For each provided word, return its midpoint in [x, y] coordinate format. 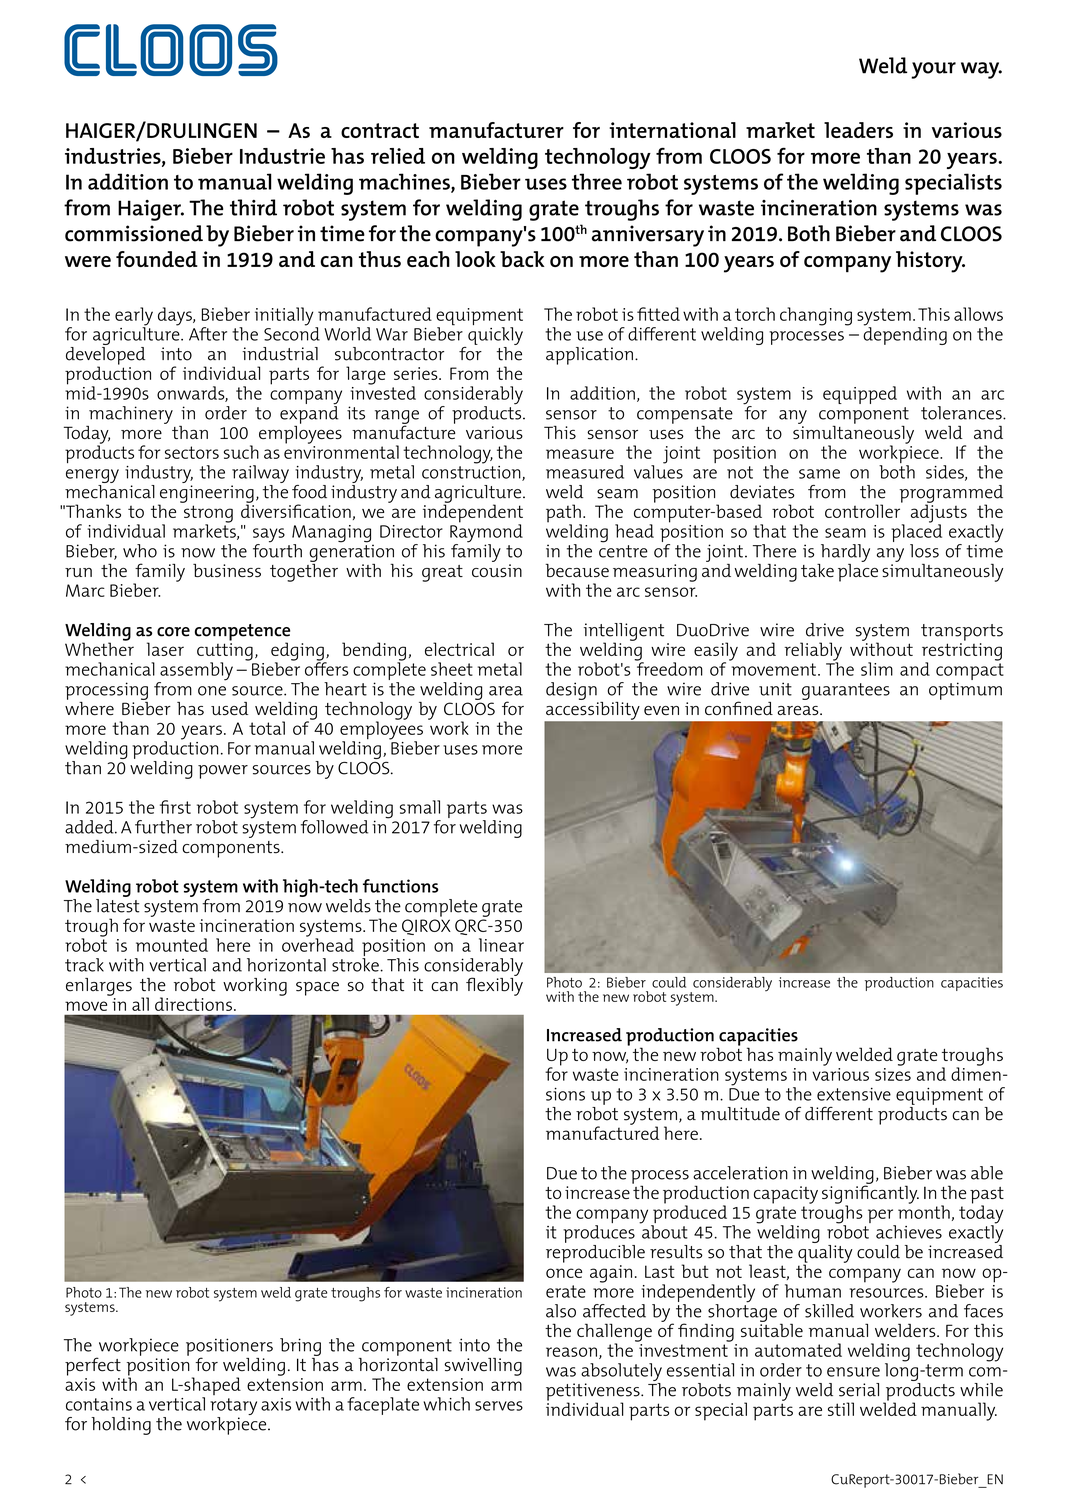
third [253, 207]
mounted [172, 945]
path [564, 514]
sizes [893, 1074]
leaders [858, 130]
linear [501, 945]
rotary [233, 1408]
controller [864, 510]
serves [499, 1406]
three [597, 181]
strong [208, 515]
